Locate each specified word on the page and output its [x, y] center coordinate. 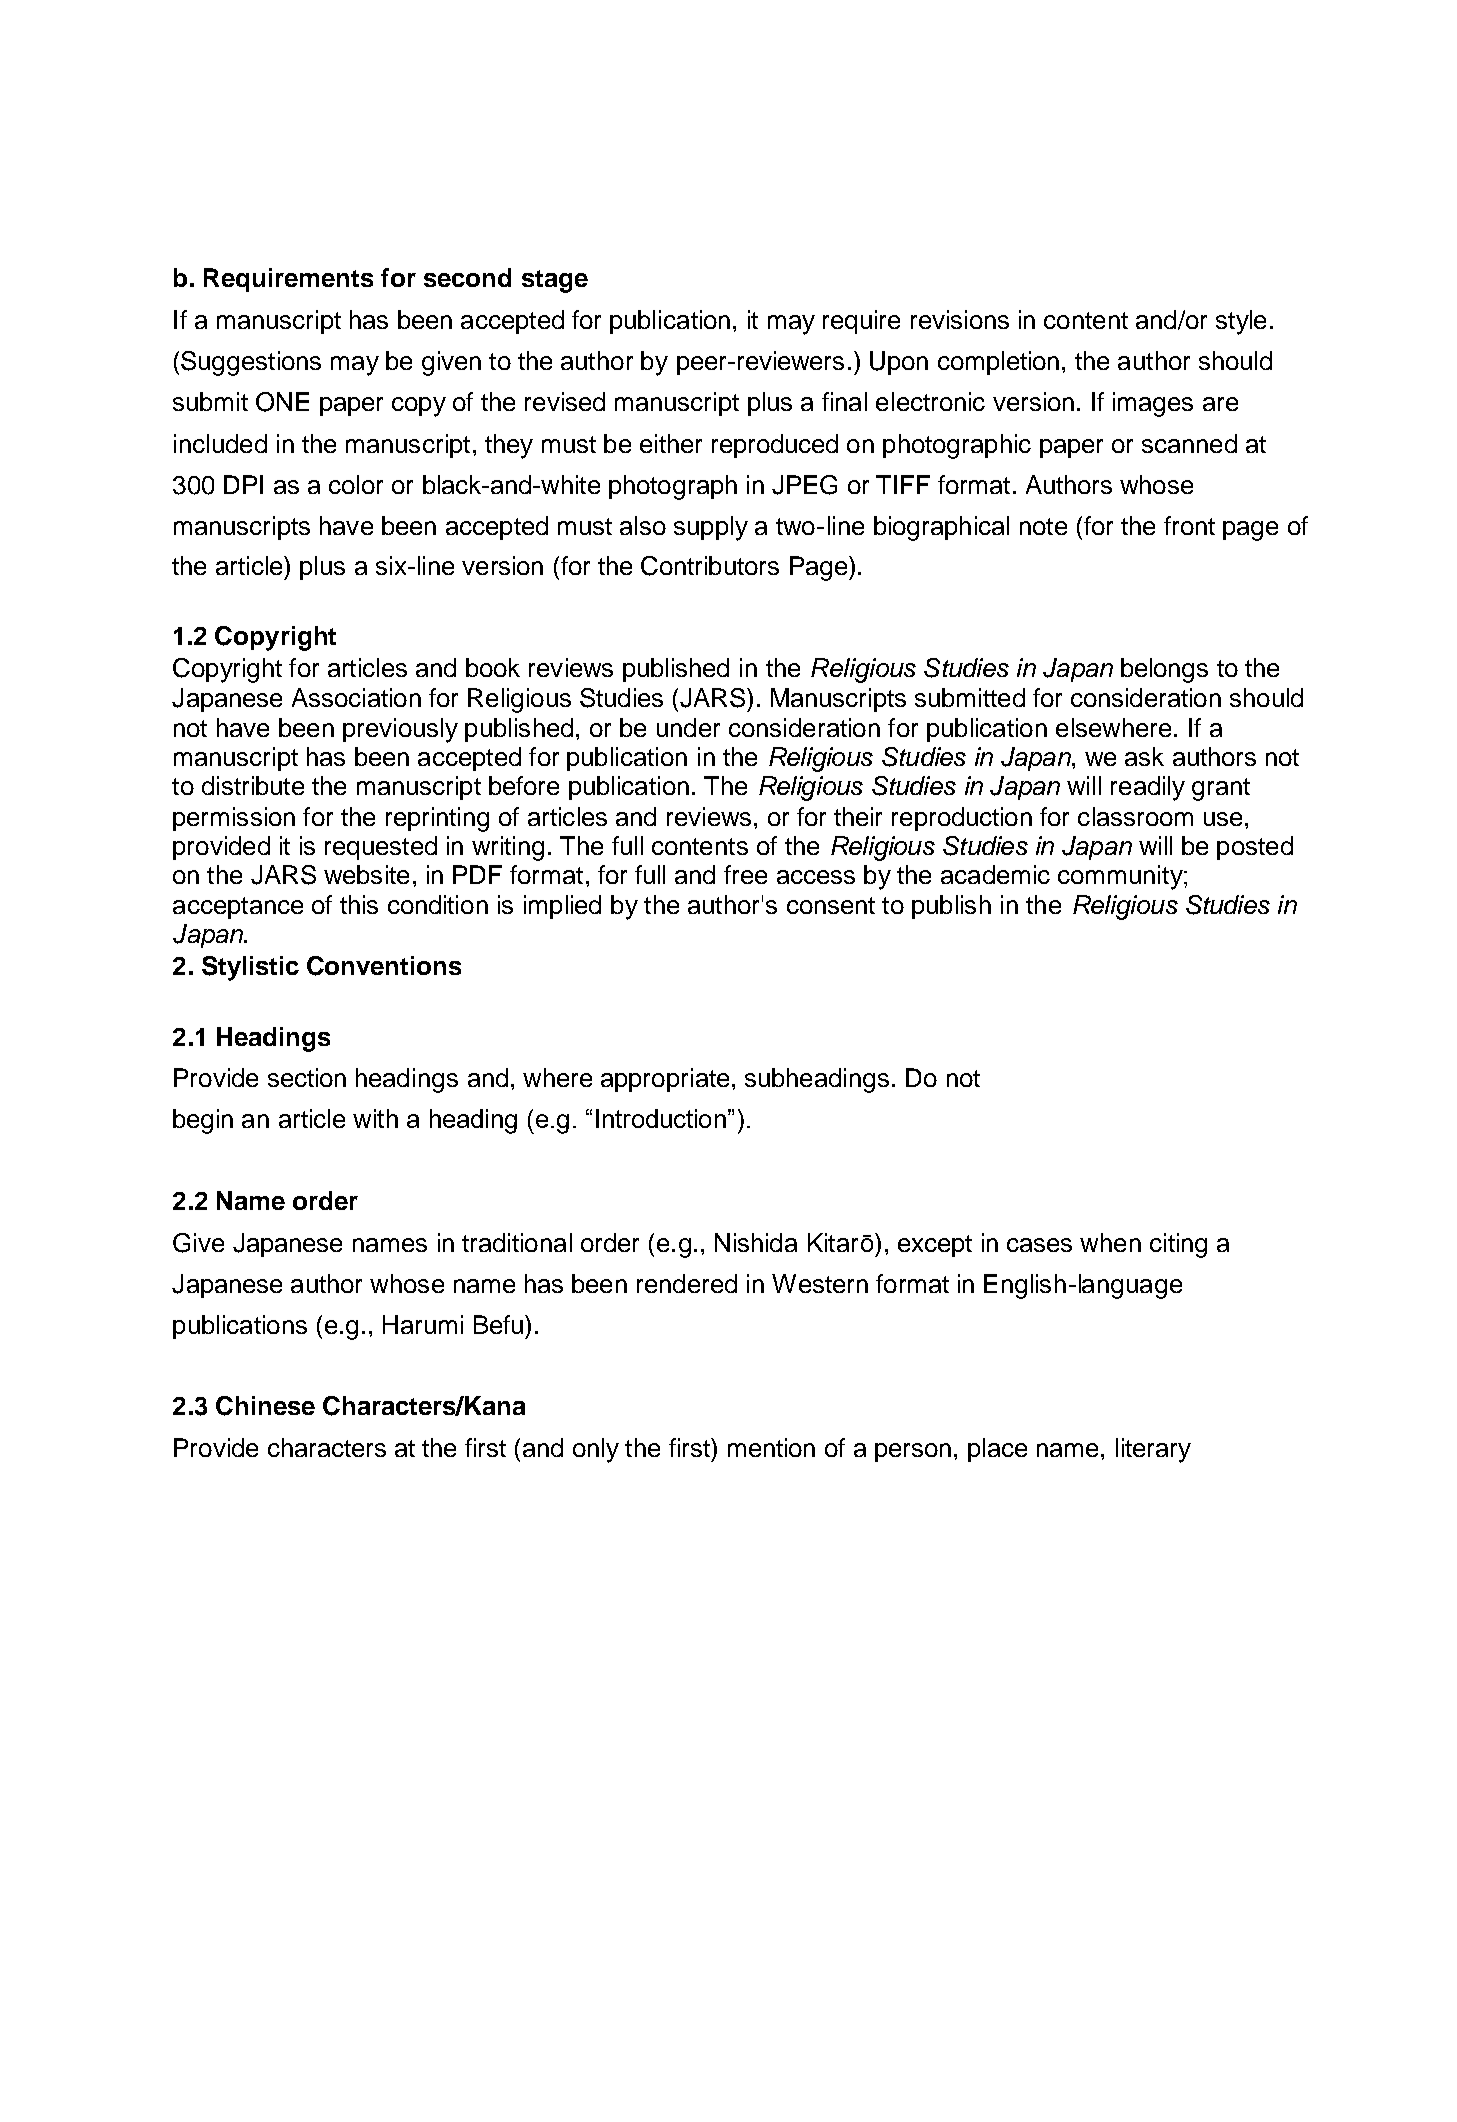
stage [555, 281]
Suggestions [251, 363]
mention [771, 1447]
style [1241, 322]
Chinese [265, 1406]
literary [1153, 1450]
